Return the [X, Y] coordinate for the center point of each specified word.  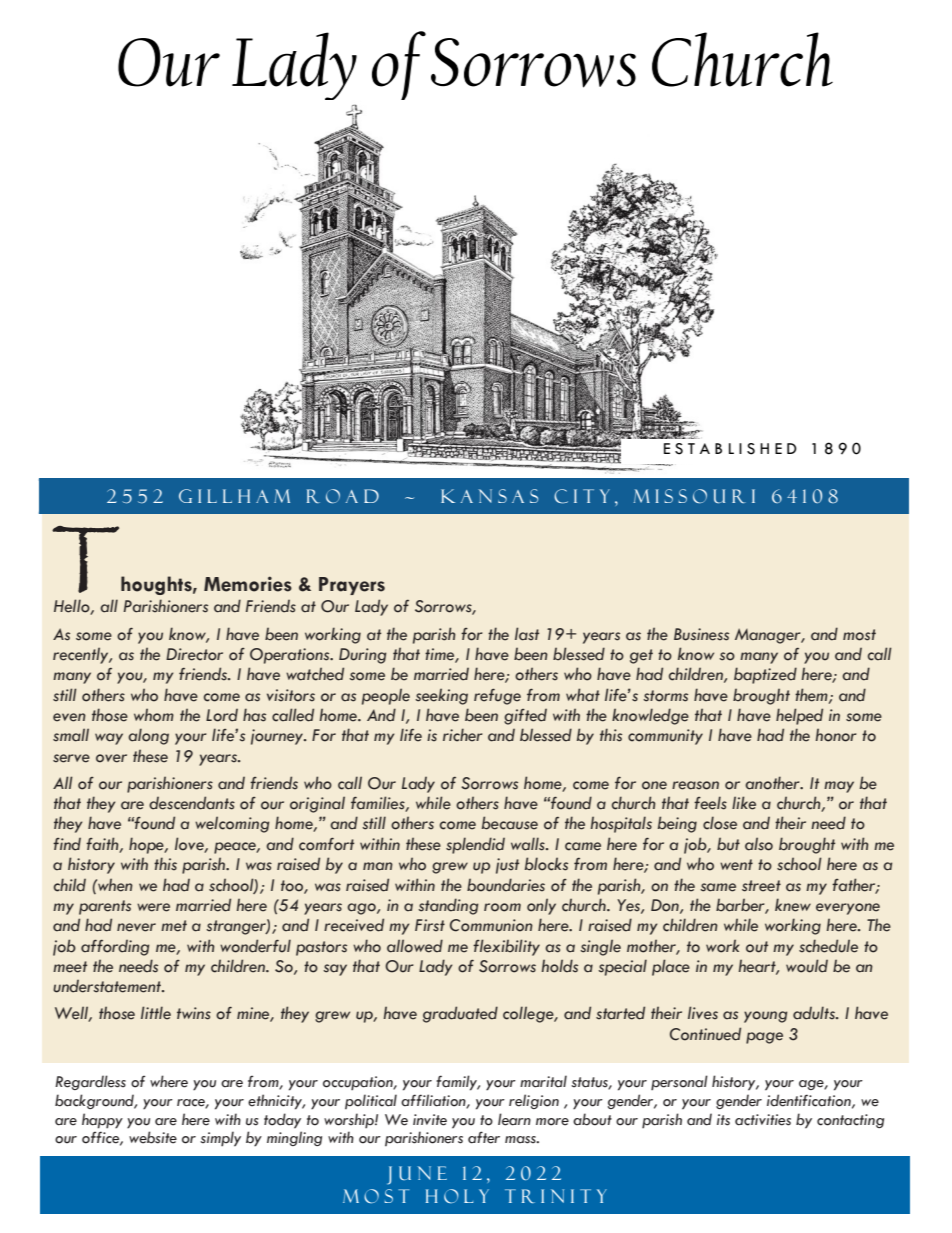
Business [701, 634]
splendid [475, 845]
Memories [248, 584]
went [736, 865]
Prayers [352, 586]
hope [147, 845]
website [153, 1137]
